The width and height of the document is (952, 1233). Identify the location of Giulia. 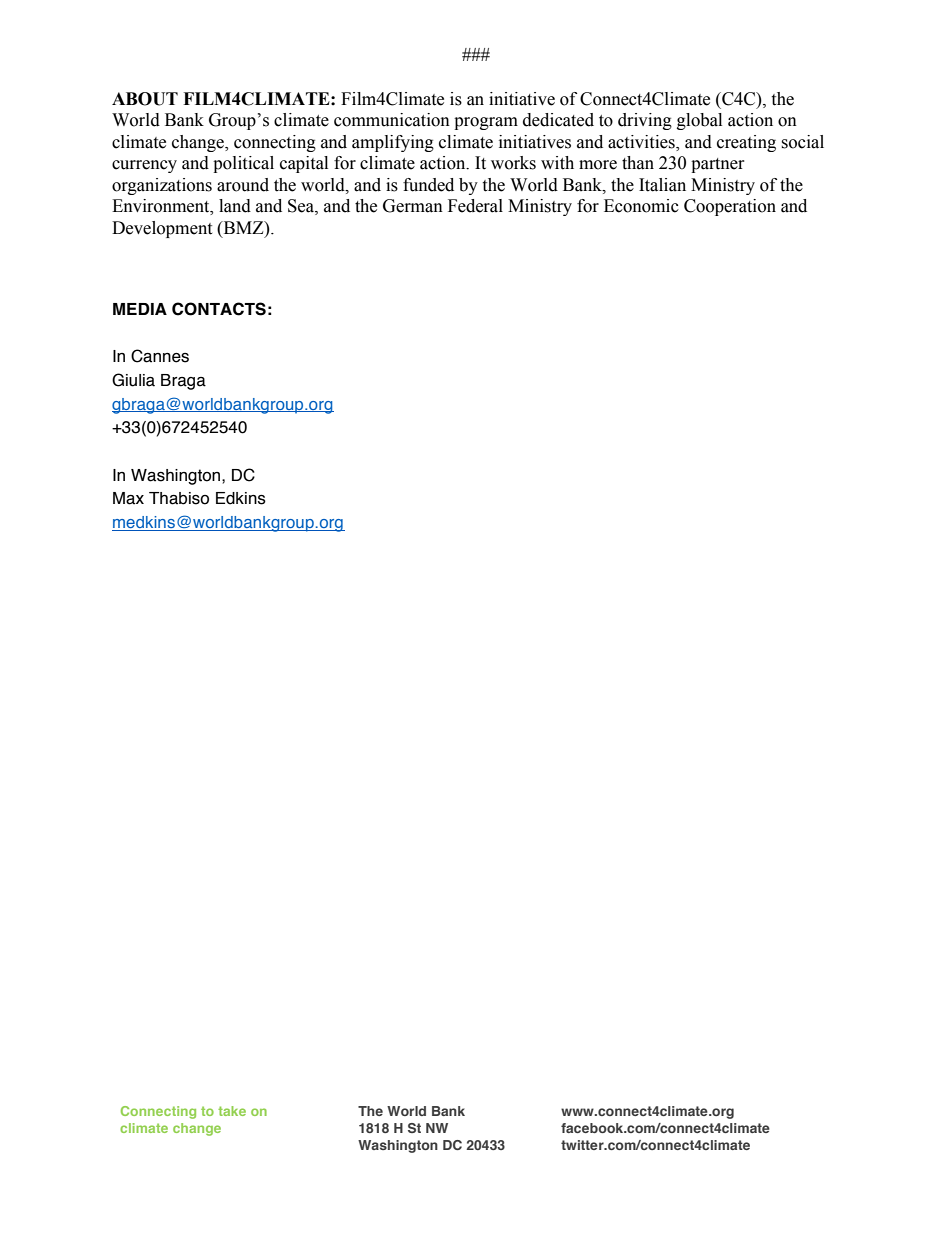
(133, 380).
